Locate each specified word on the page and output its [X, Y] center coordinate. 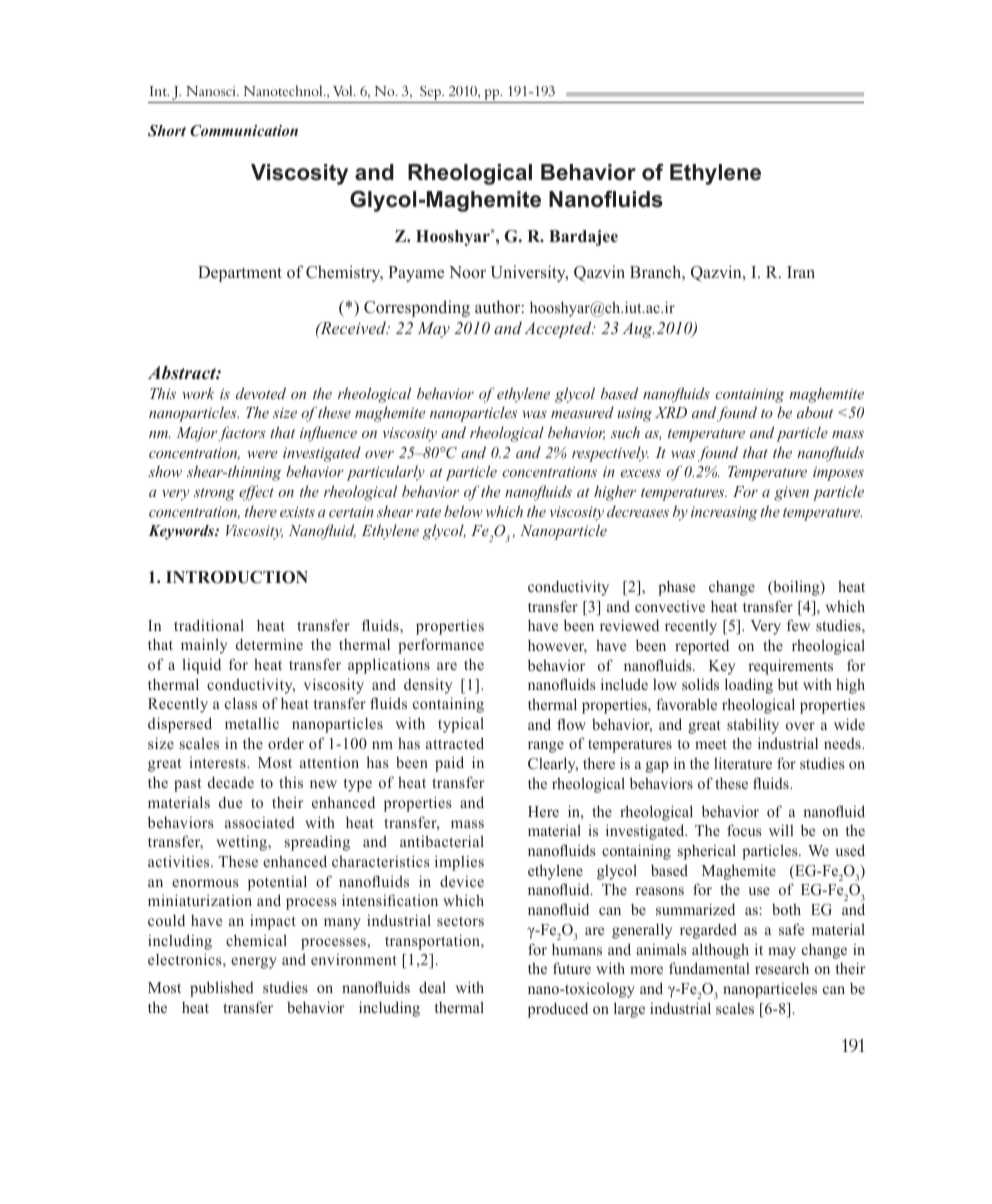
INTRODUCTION [237, 577]
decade [231, 782]
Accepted [559, 329]
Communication [244, 131]
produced [558, 1010]
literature [743, 763]
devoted [261, 393]
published [222, 989]
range [546, 747]
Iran [801, 272]
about [815, 412]
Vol [344, 90]
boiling [796, 588]
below [463, 511]
